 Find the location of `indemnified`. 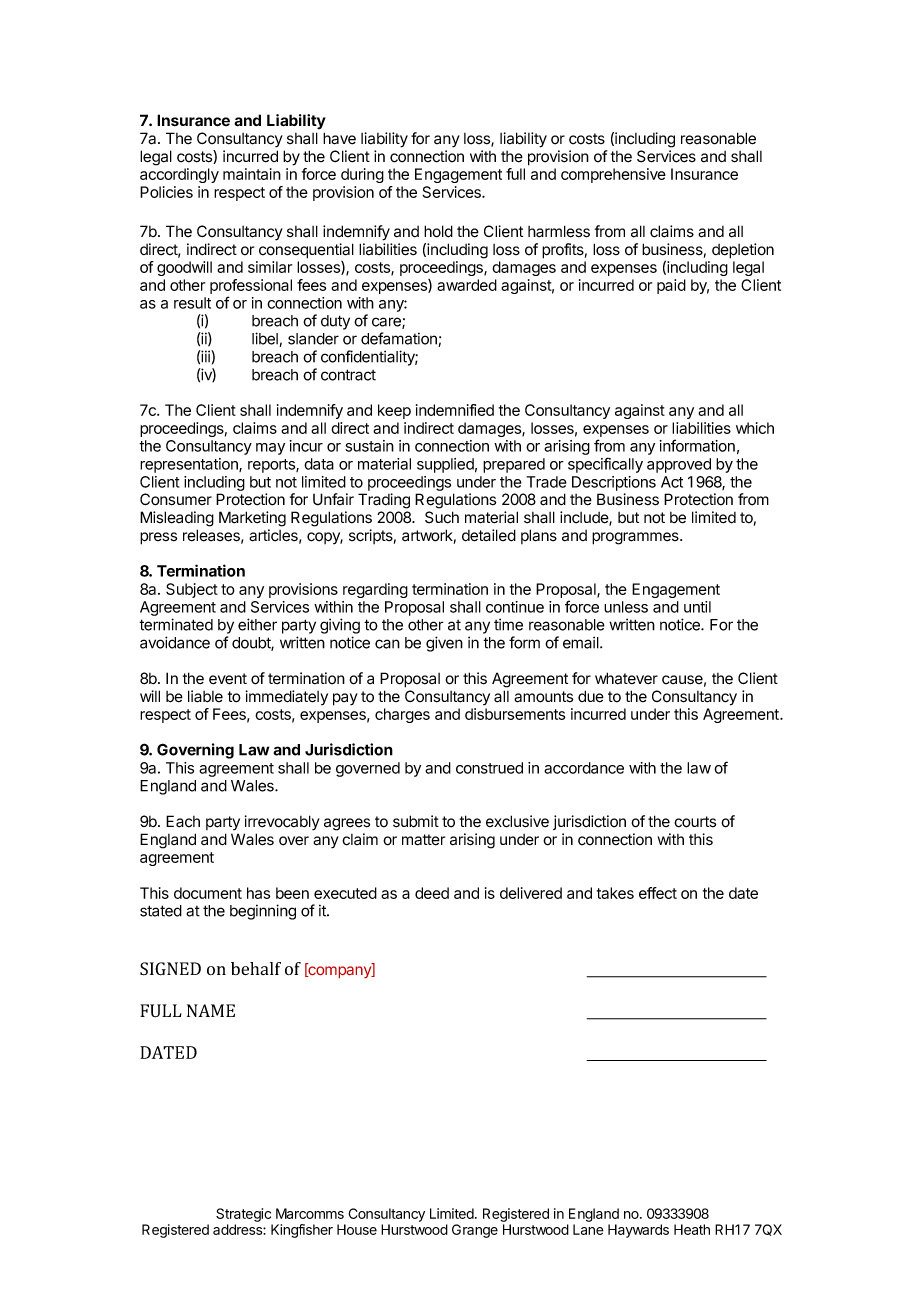

indemnified is located at coordinates (455, 410).
